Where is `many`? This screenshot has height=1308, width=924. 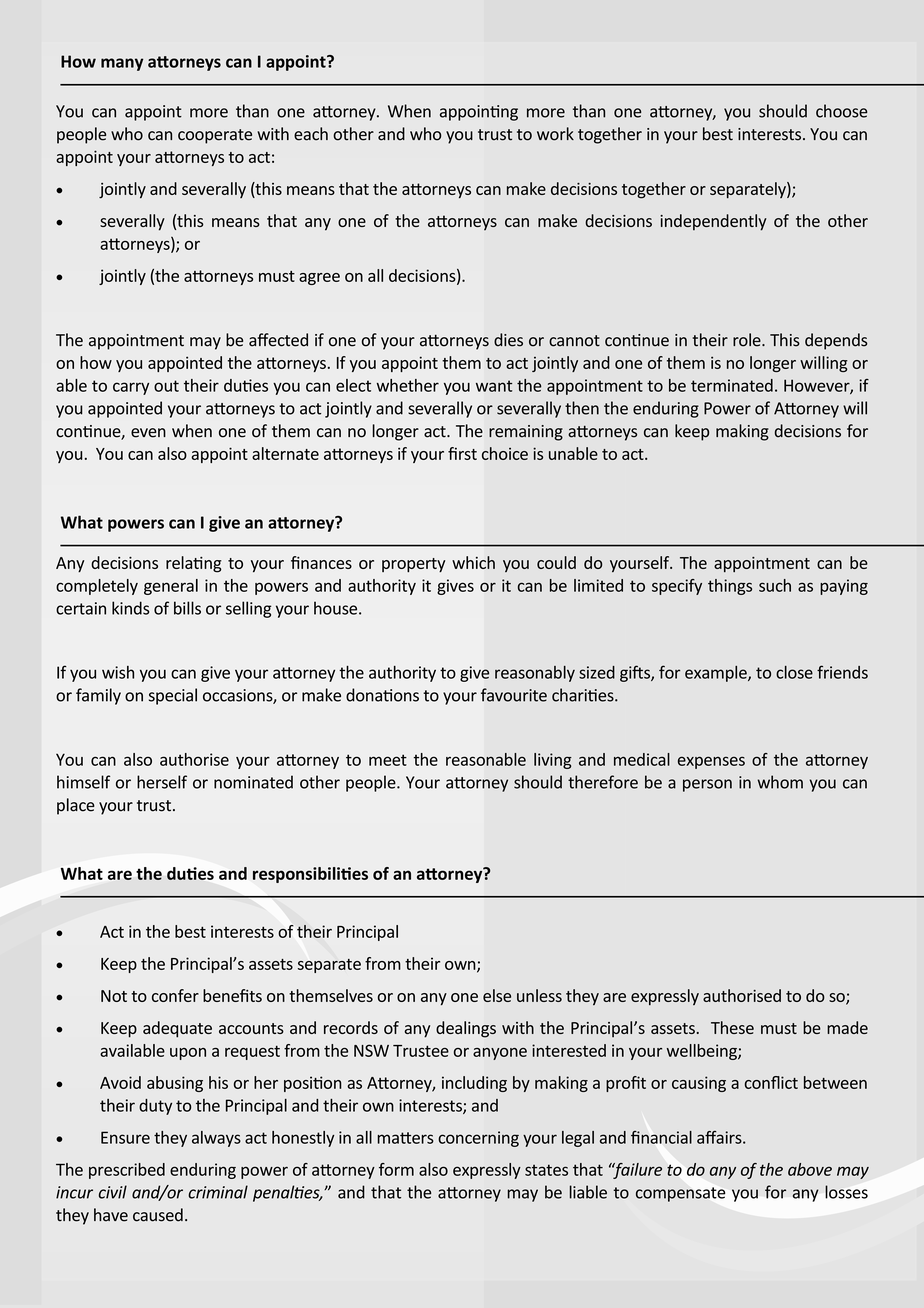 many is located at coordinates (122, 64).
